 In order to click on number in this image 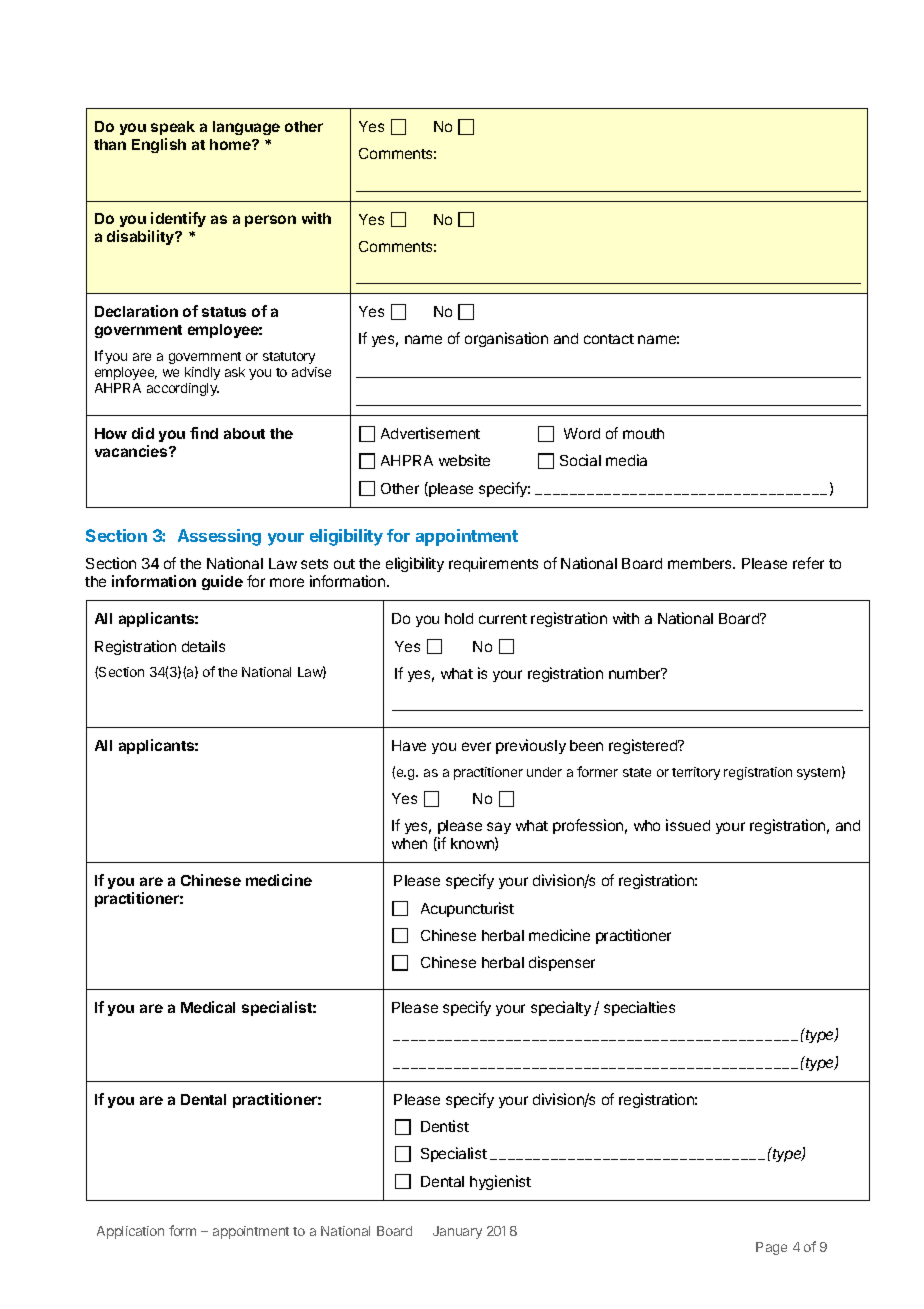, I will do `click(636, 673)`.
